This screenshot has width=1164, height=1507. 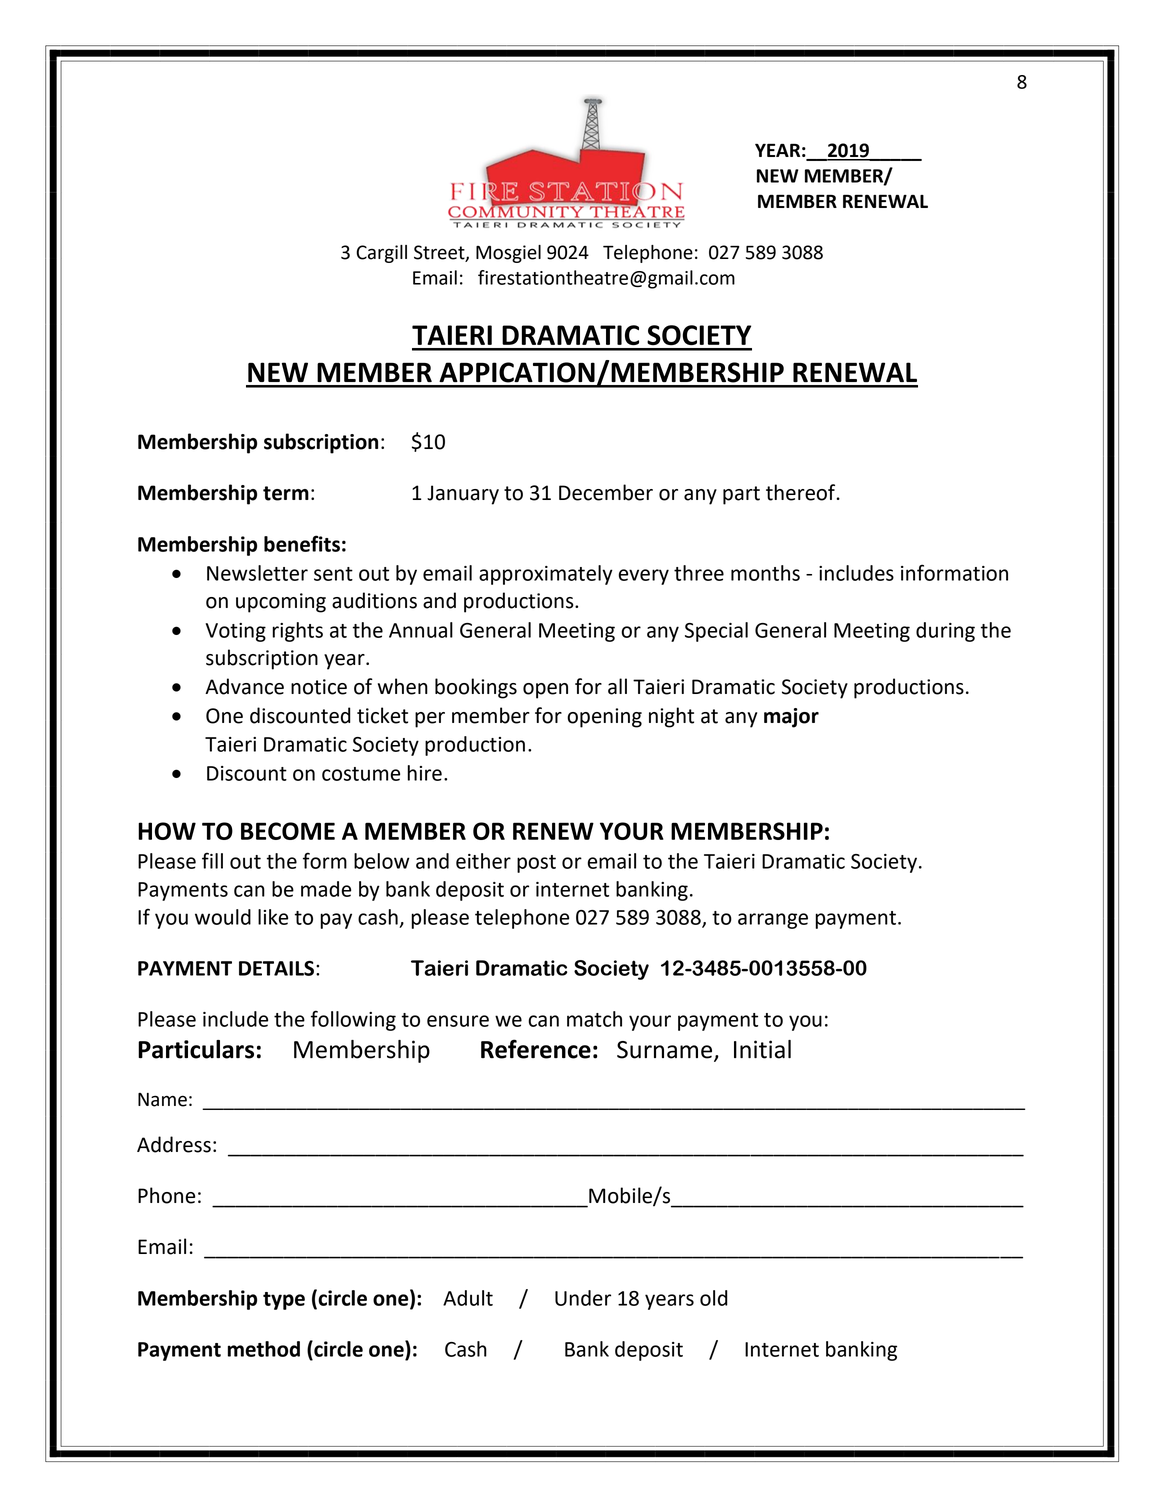 I want to click on approximately, so click(x=546, y=575).
